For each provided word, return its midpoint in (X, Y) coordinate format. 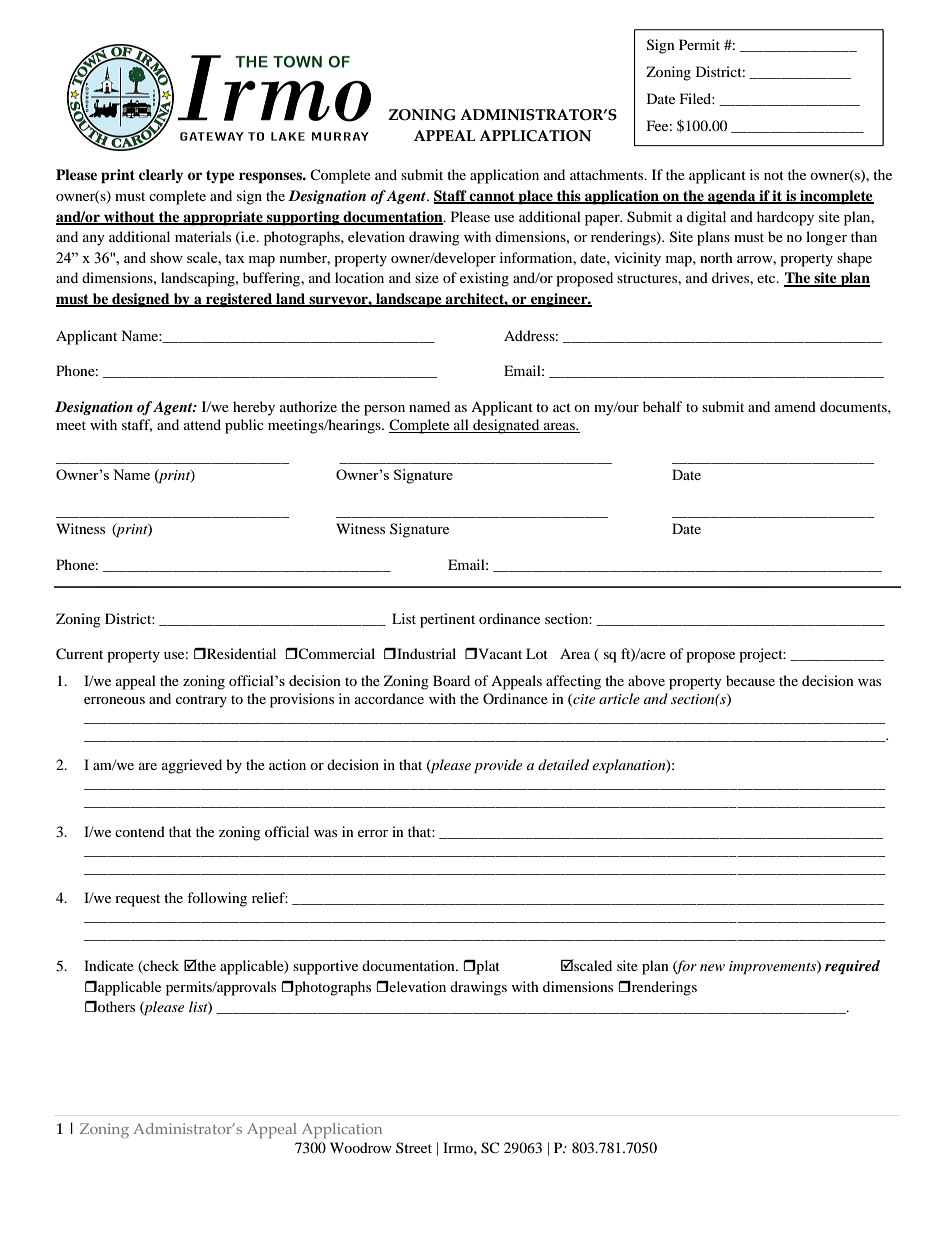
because (750, 680)
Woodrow (361, 1147)
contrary (201, 701)
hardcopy (785, 218)
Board (451, 680)
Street (414, 1147)
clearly (161, 176)
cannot (492, 197)
